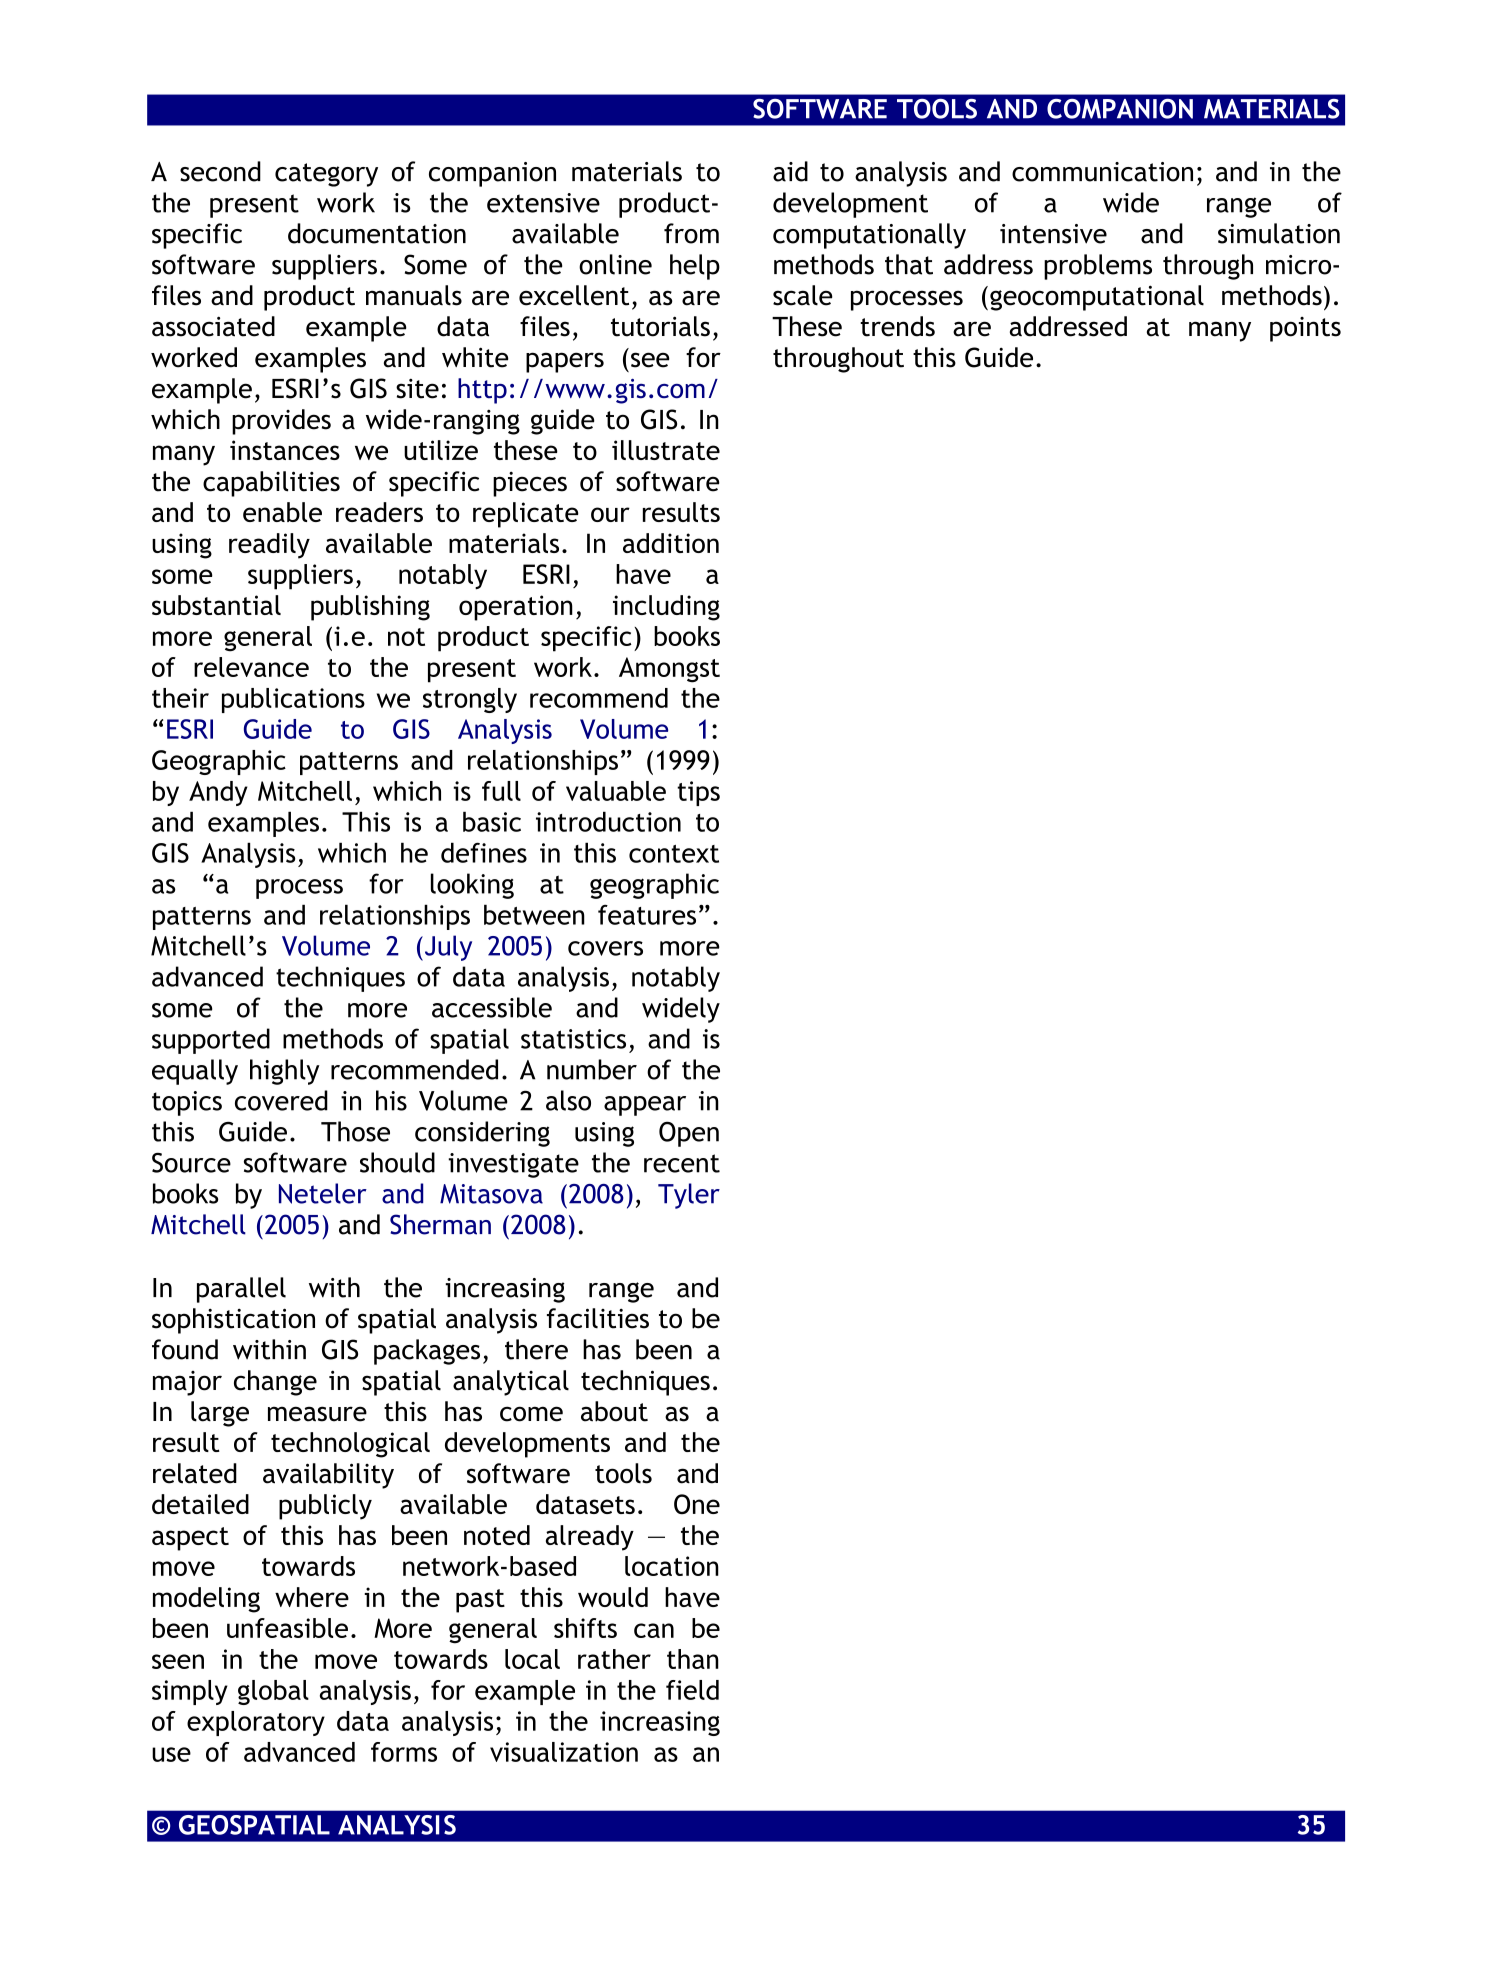  What do you see at coordinates (293, 700) in the screenshot?
I see `publications` at bounding box center [293, 700].
